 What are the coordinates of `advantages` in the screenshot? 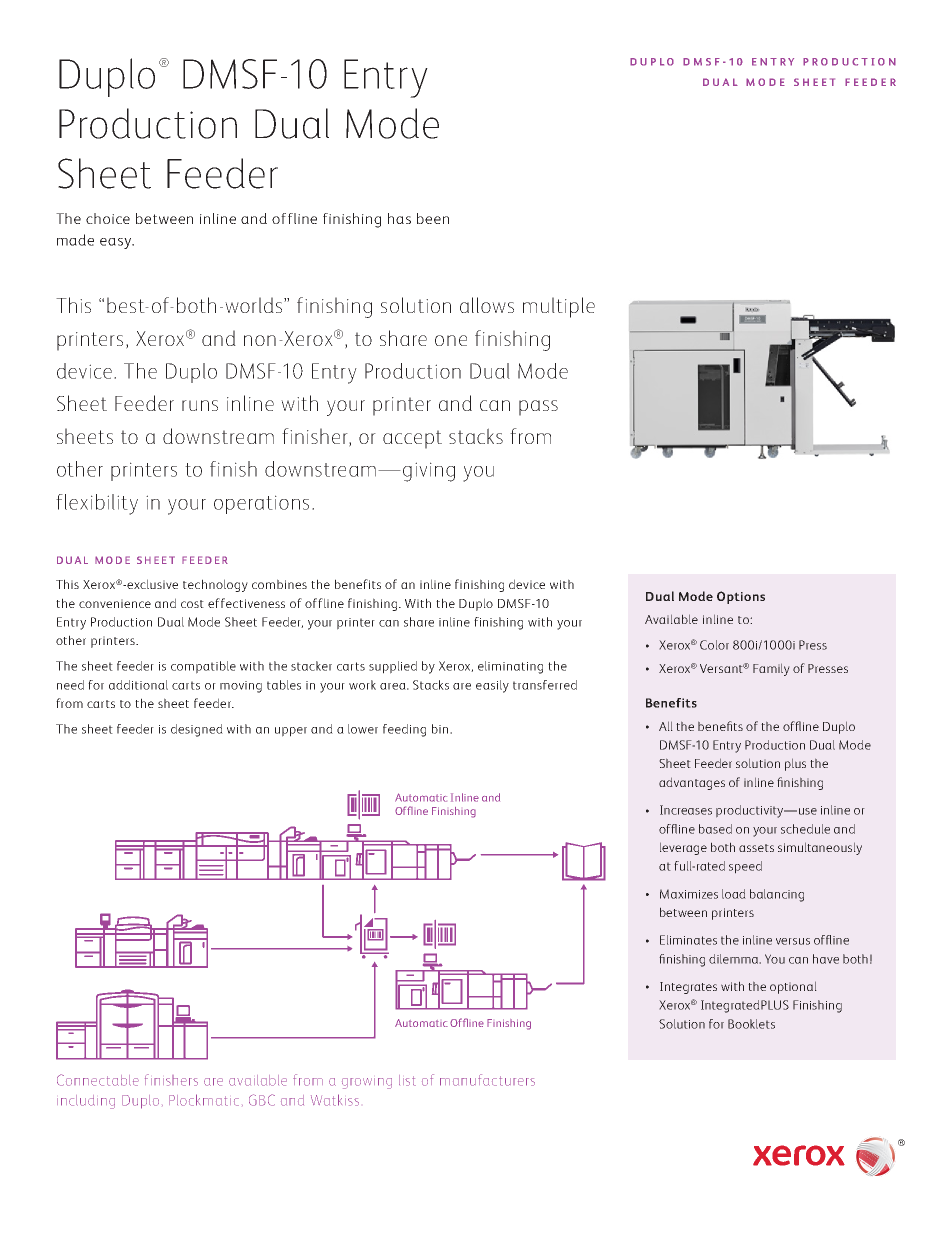 It's located at (692, 783).
